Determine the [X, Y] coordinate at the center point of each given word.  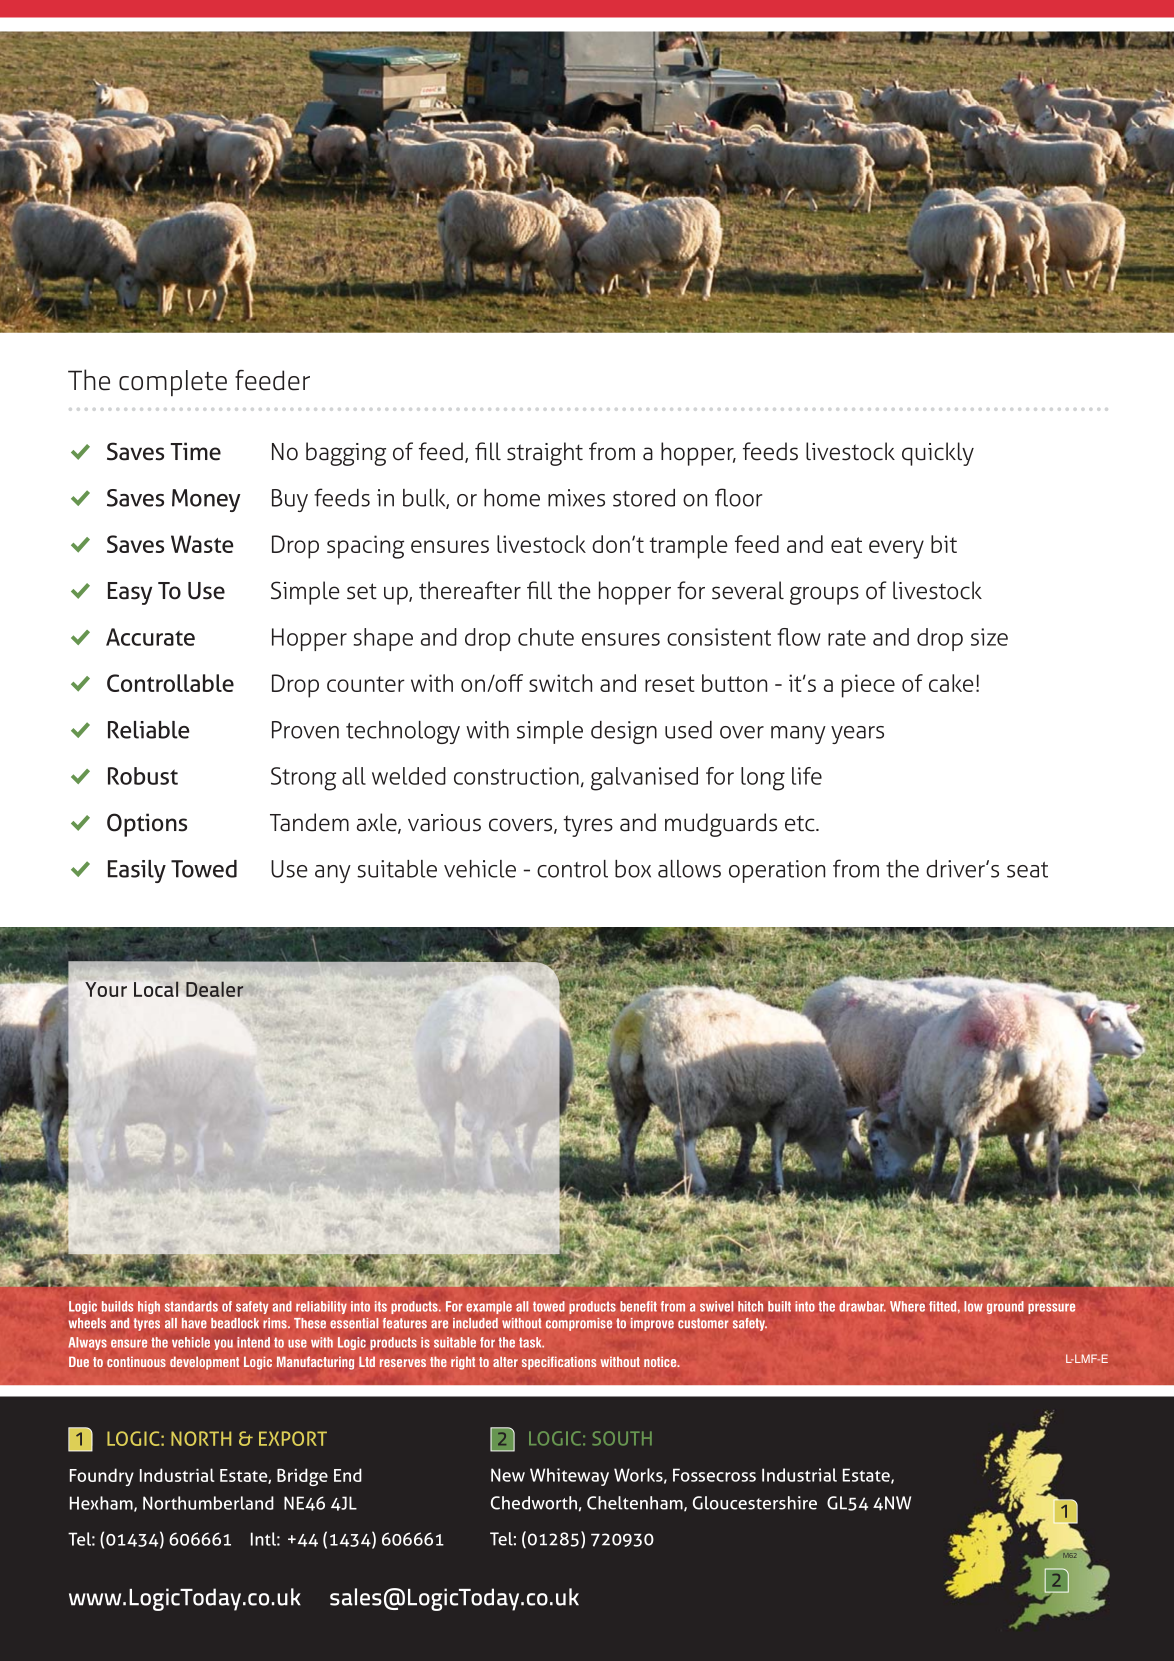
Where [907, 1306]
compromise [579, 1324]
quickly [938, 454]
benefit [638, 1306]
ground [1005, 1307]
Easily [137, 871]
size [989, 637]
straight [545, 454]
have [194, 1323]
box [633, 869]
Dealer [215, 989]
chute [546, 637]
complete [173, 383]
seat [1027, 870]
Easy [130, 593]
